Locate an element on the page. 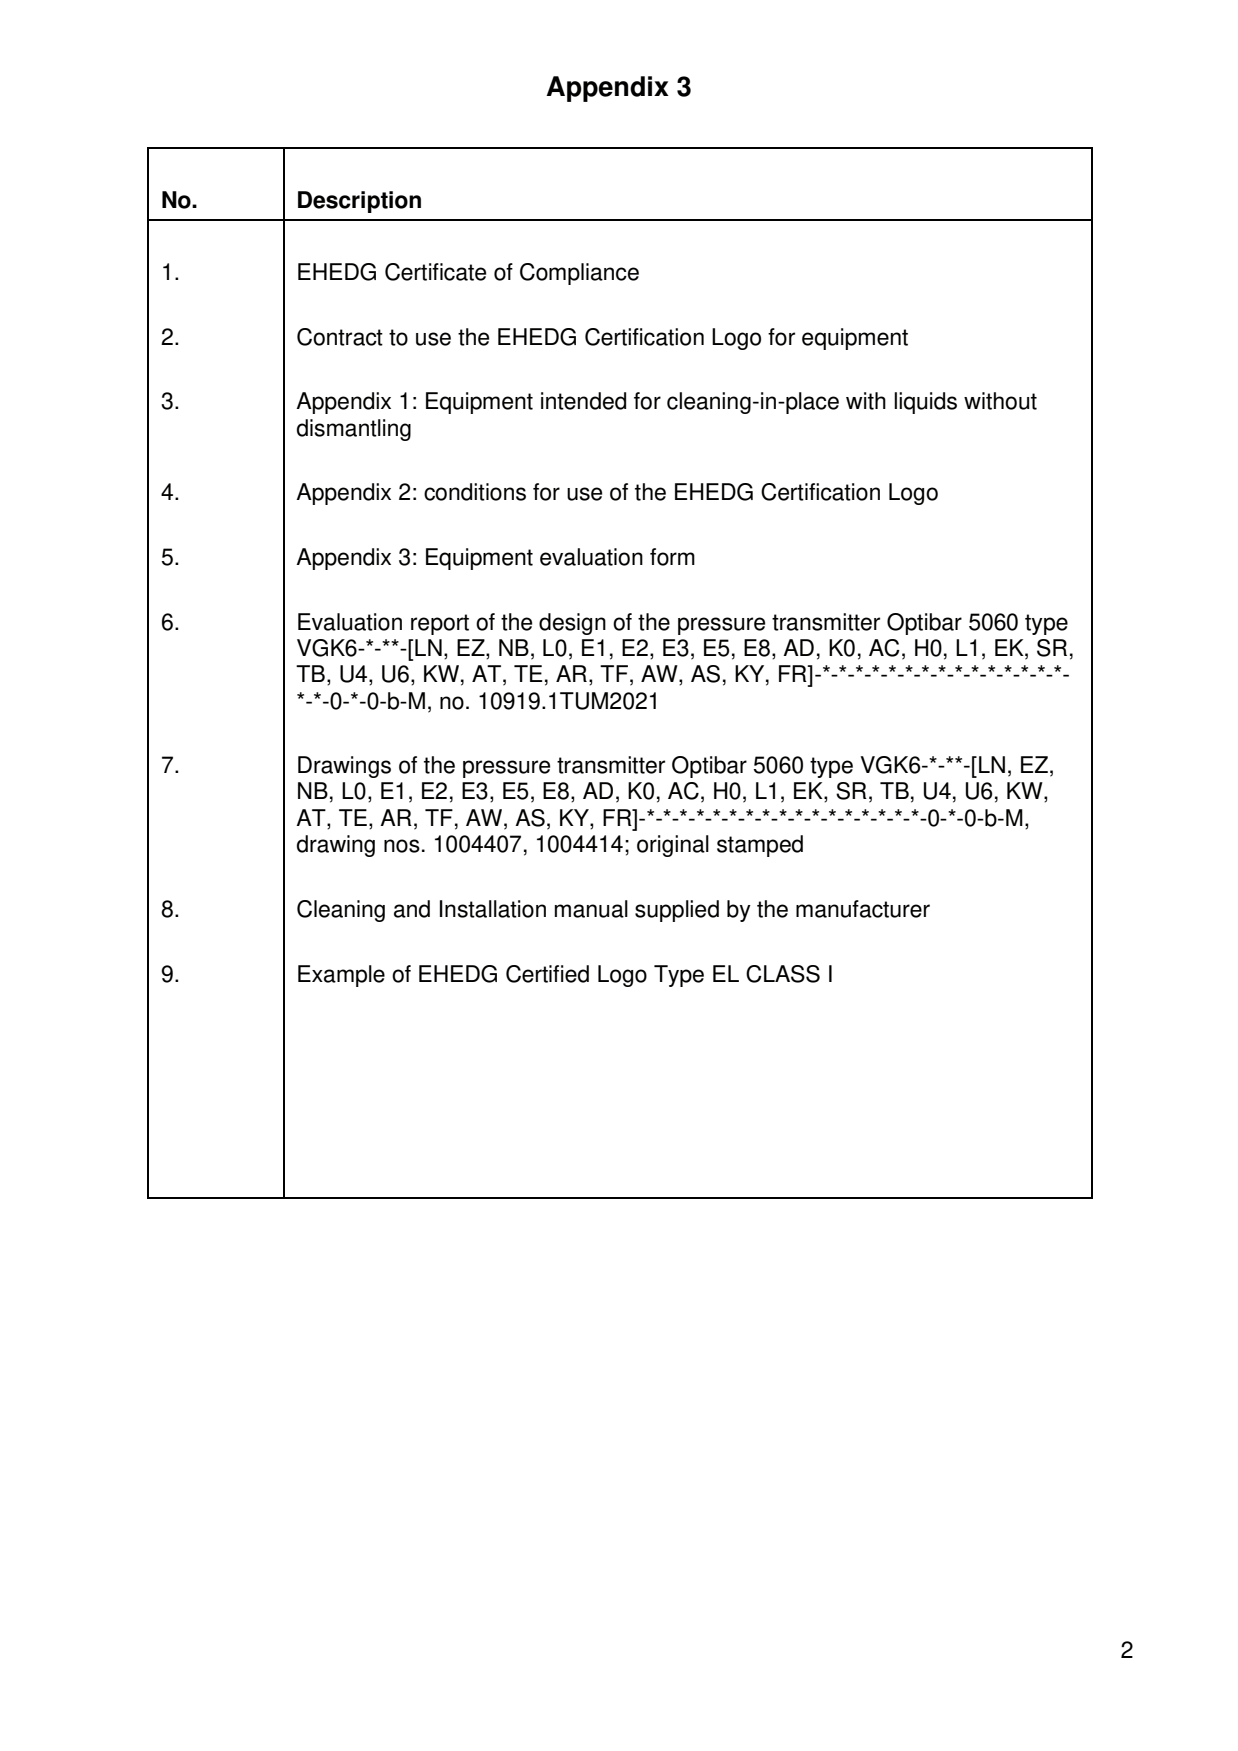 The height and width of the image is (1751, 1238). form is located at coordinates (672, 557).
